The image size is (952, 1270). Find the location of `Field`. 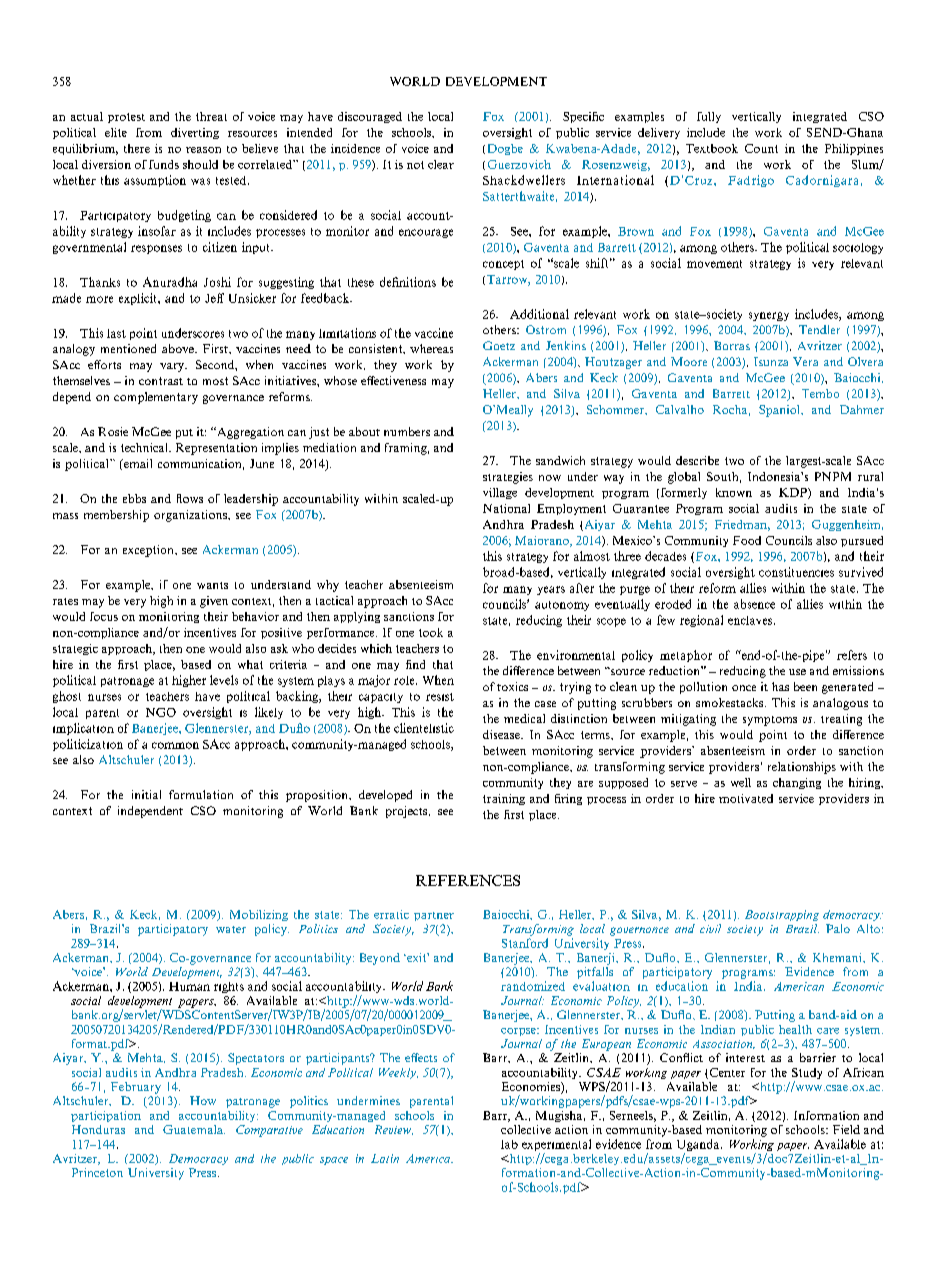

Field is located at coordinates (846, 1129).
